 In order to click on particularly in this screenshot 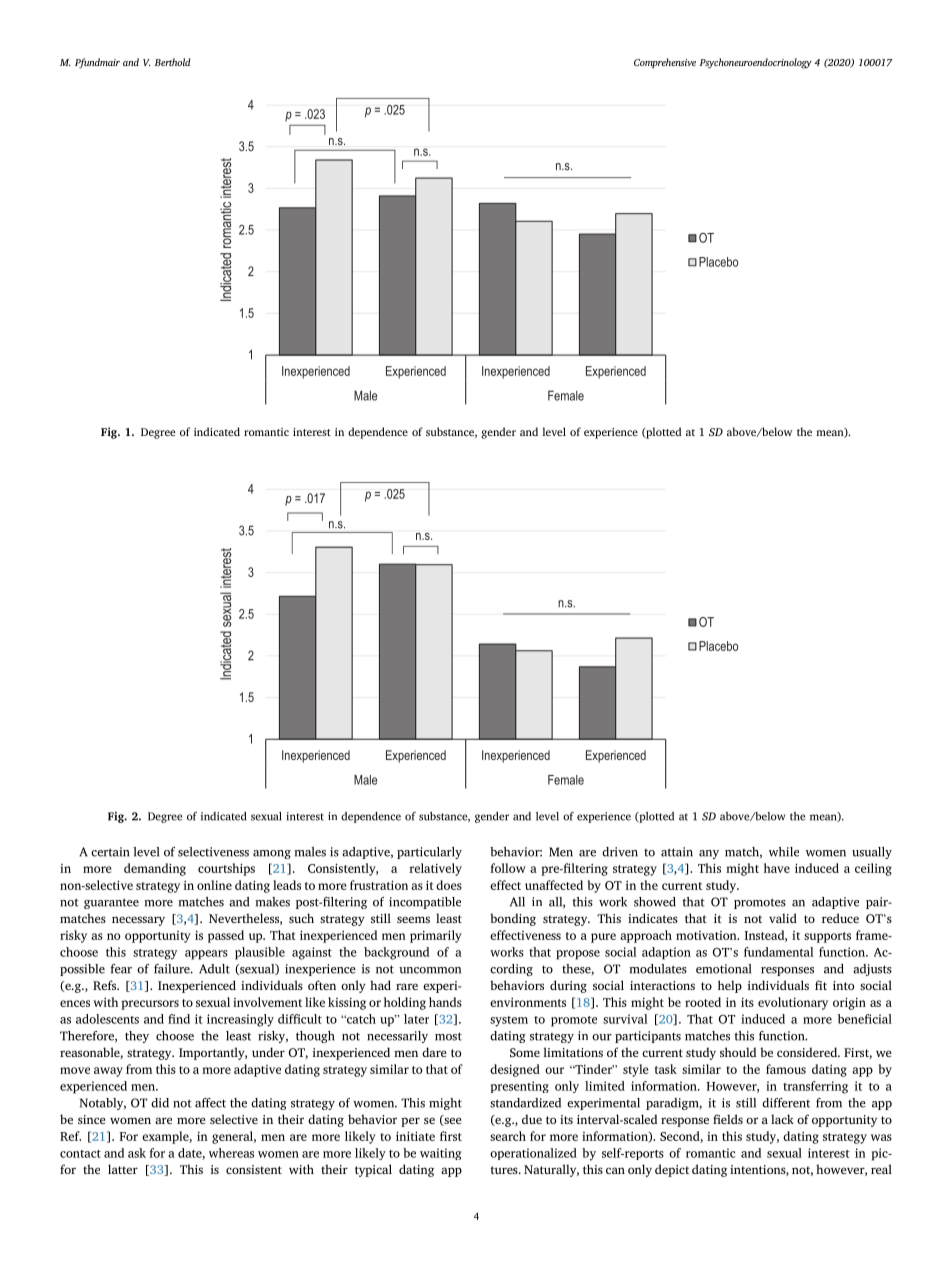, I will do `click(429, 853)`.
